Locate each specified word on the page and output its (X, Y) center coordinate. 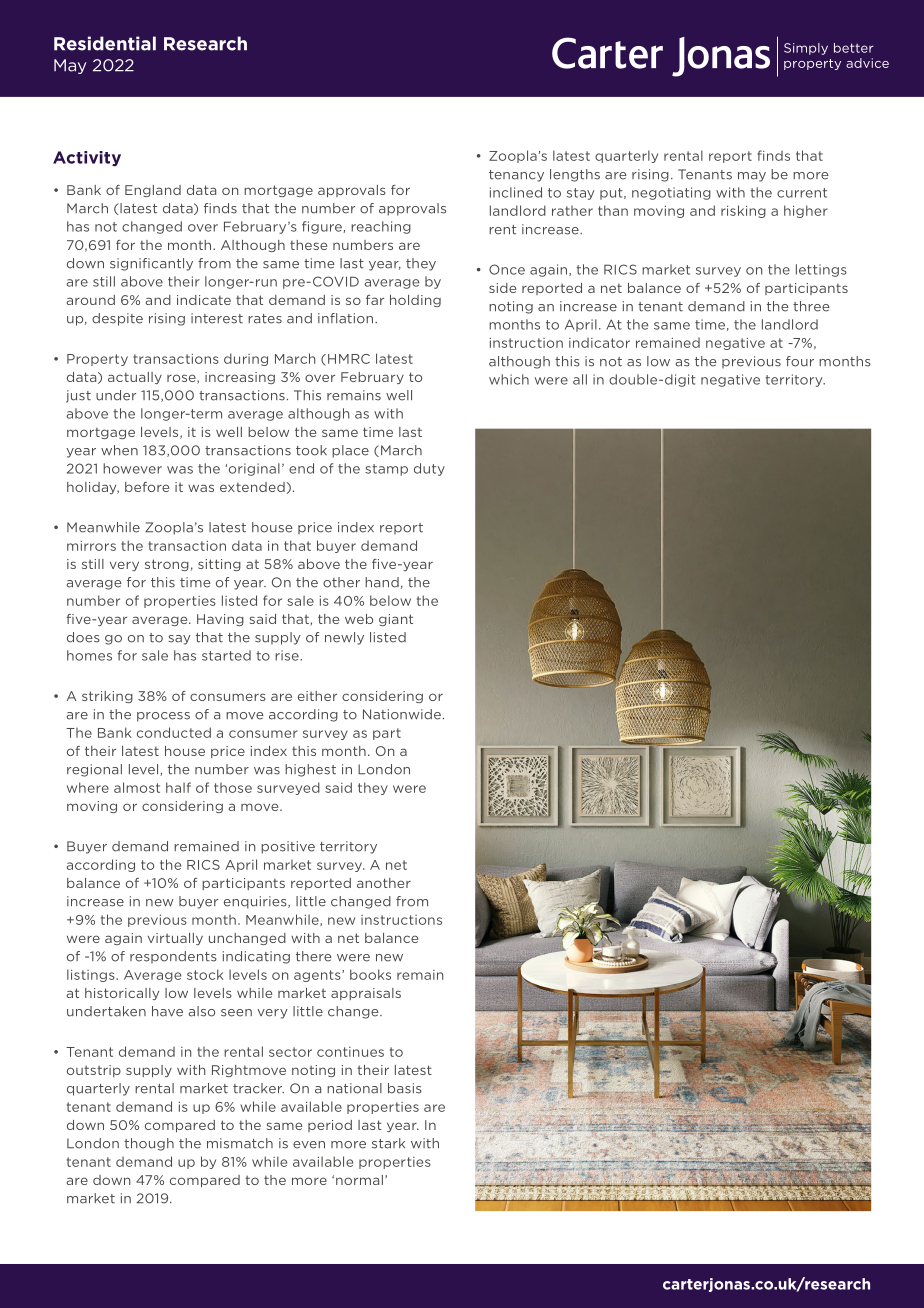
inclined (516, 192)
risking (743, 211)
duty (429, 469)
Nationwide (402, 714)
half (178, 787)
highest (310, 770)
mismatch (240, 1143)
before (147, 487)
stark (388, 1143)
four (800, 361)
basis (405, 1088)
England (153, 191)
